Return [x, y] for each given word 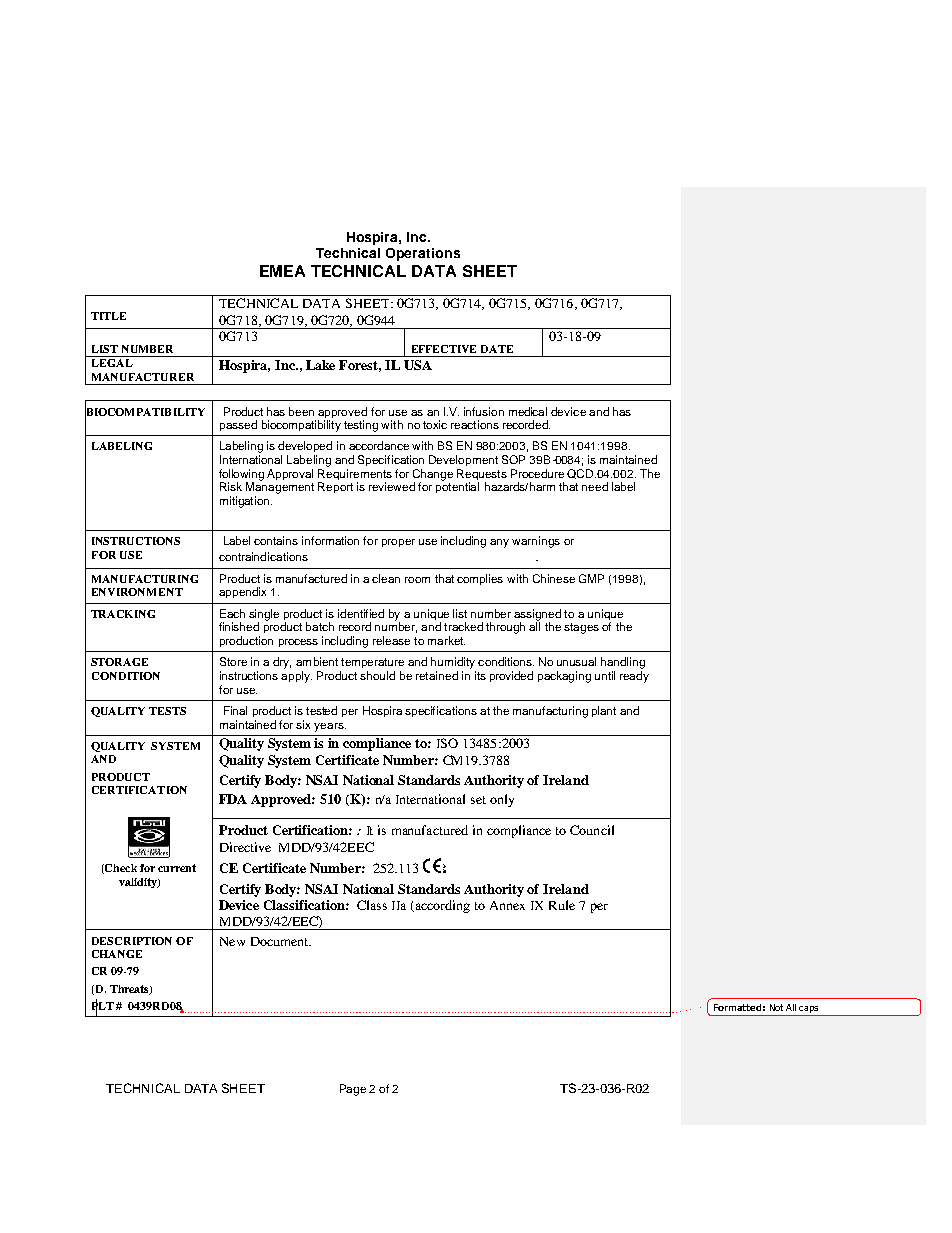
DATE [497, 349]
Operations [423, 254]
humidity [453, 663]
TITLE [108, 316]
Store [233, 661]
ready [634, 677]
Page [353, 1090]
